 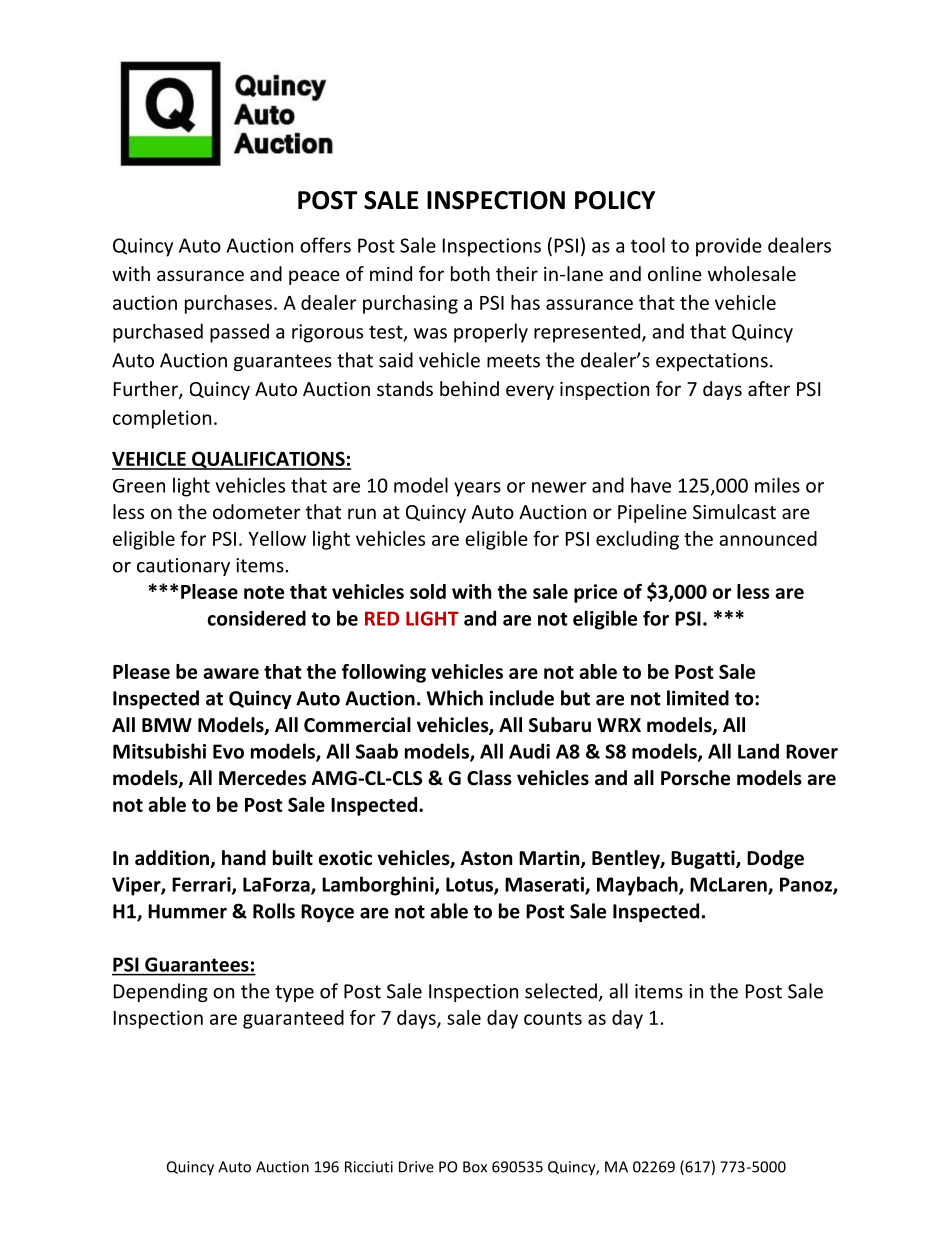 What do you see at coordinates (228, 751) in the document?
I see `Evo` at bounding box center [228, 751].
